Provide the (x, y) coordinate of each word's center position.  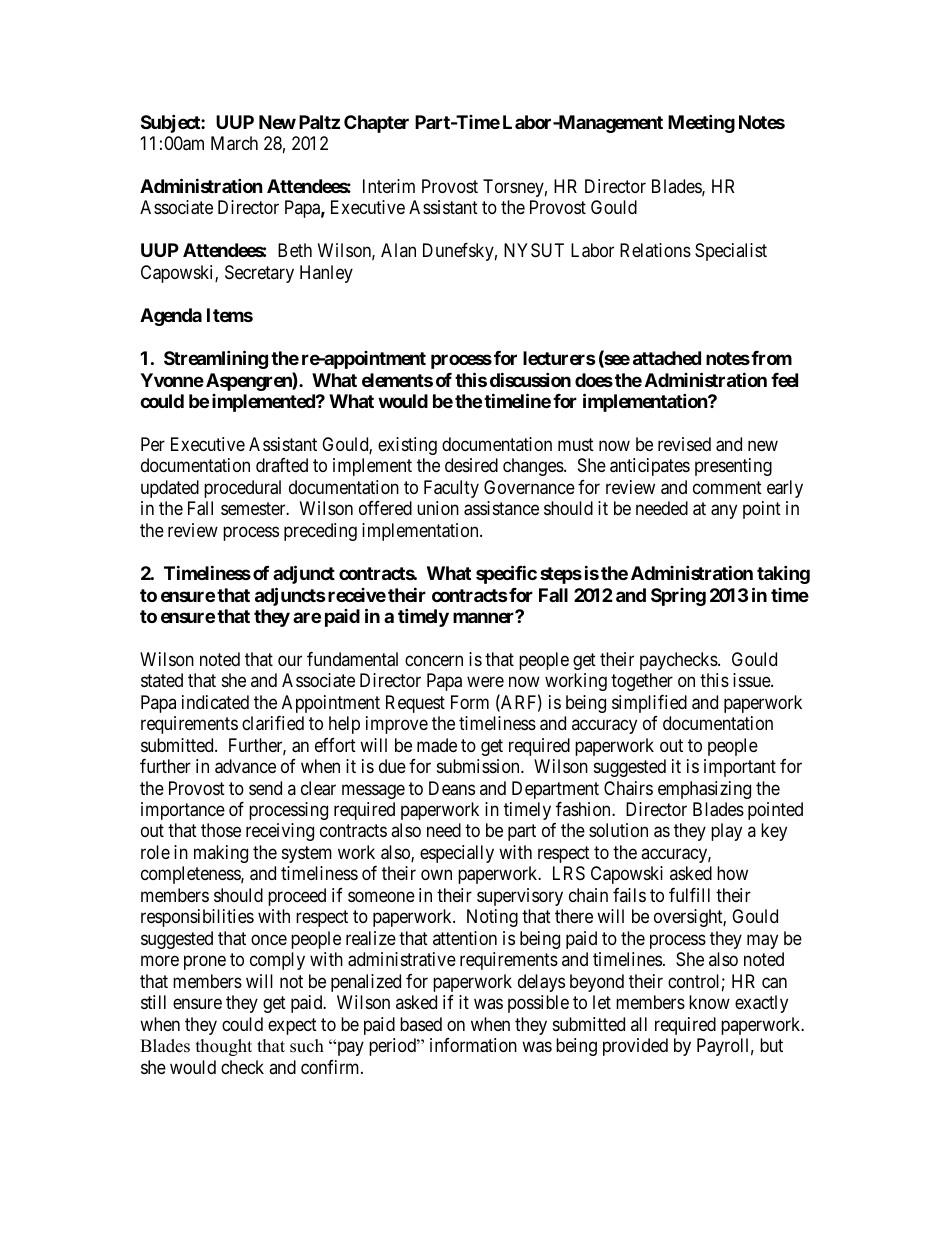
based (421, 1024)
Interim (389, 186)
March (234, 143)
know (709, 1002)
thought (224, 1047)
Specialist (731, 252)
